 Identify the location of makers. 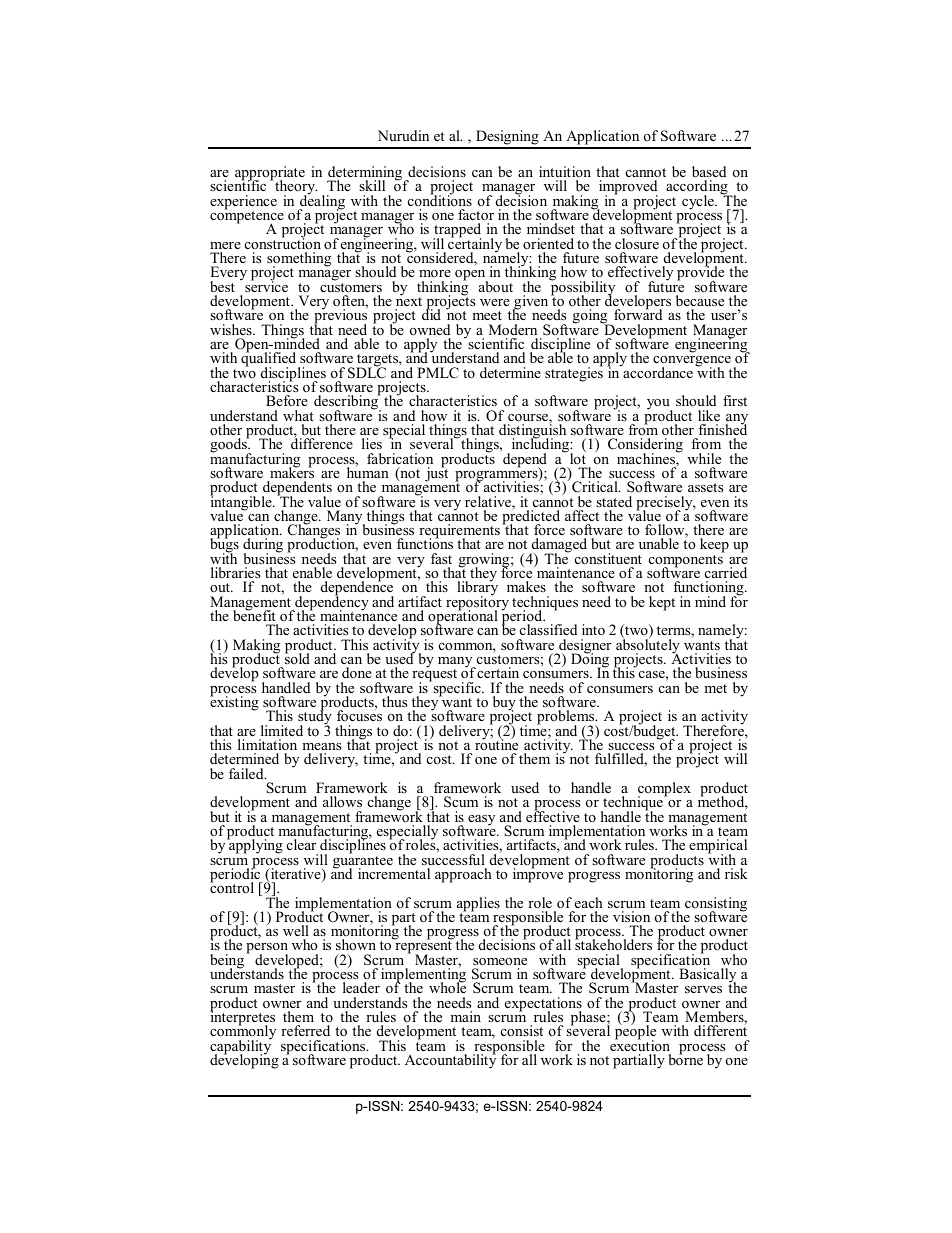
(292, 471).
